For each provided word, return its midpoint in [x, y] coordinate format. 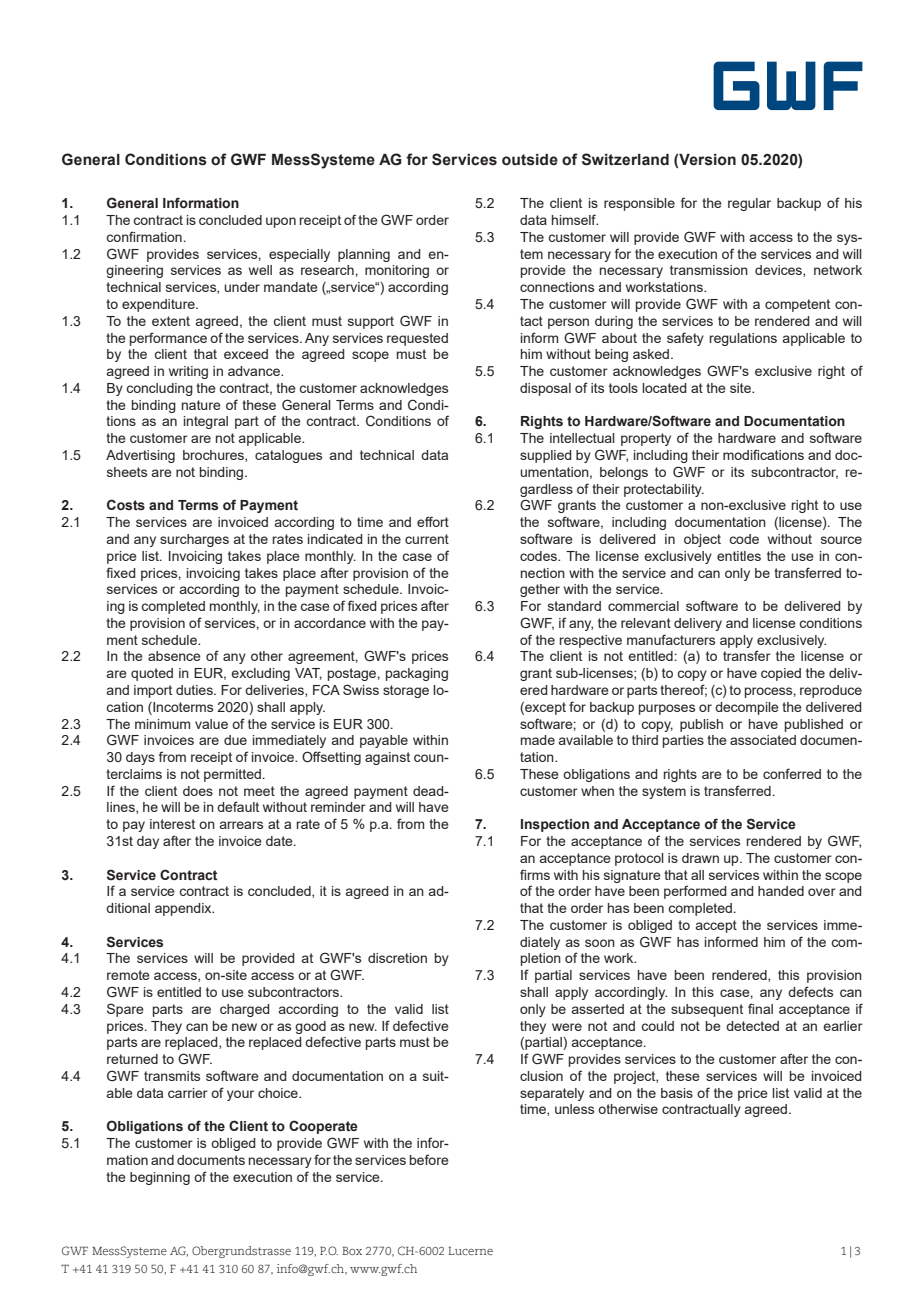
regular [749, 204]
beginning [160, 1178]
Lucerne [470, 1250]
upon [281, 222]
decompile [747, 708]
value [211, 724]
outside [530, 160]
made [538, 740]
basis [677, 1093]
